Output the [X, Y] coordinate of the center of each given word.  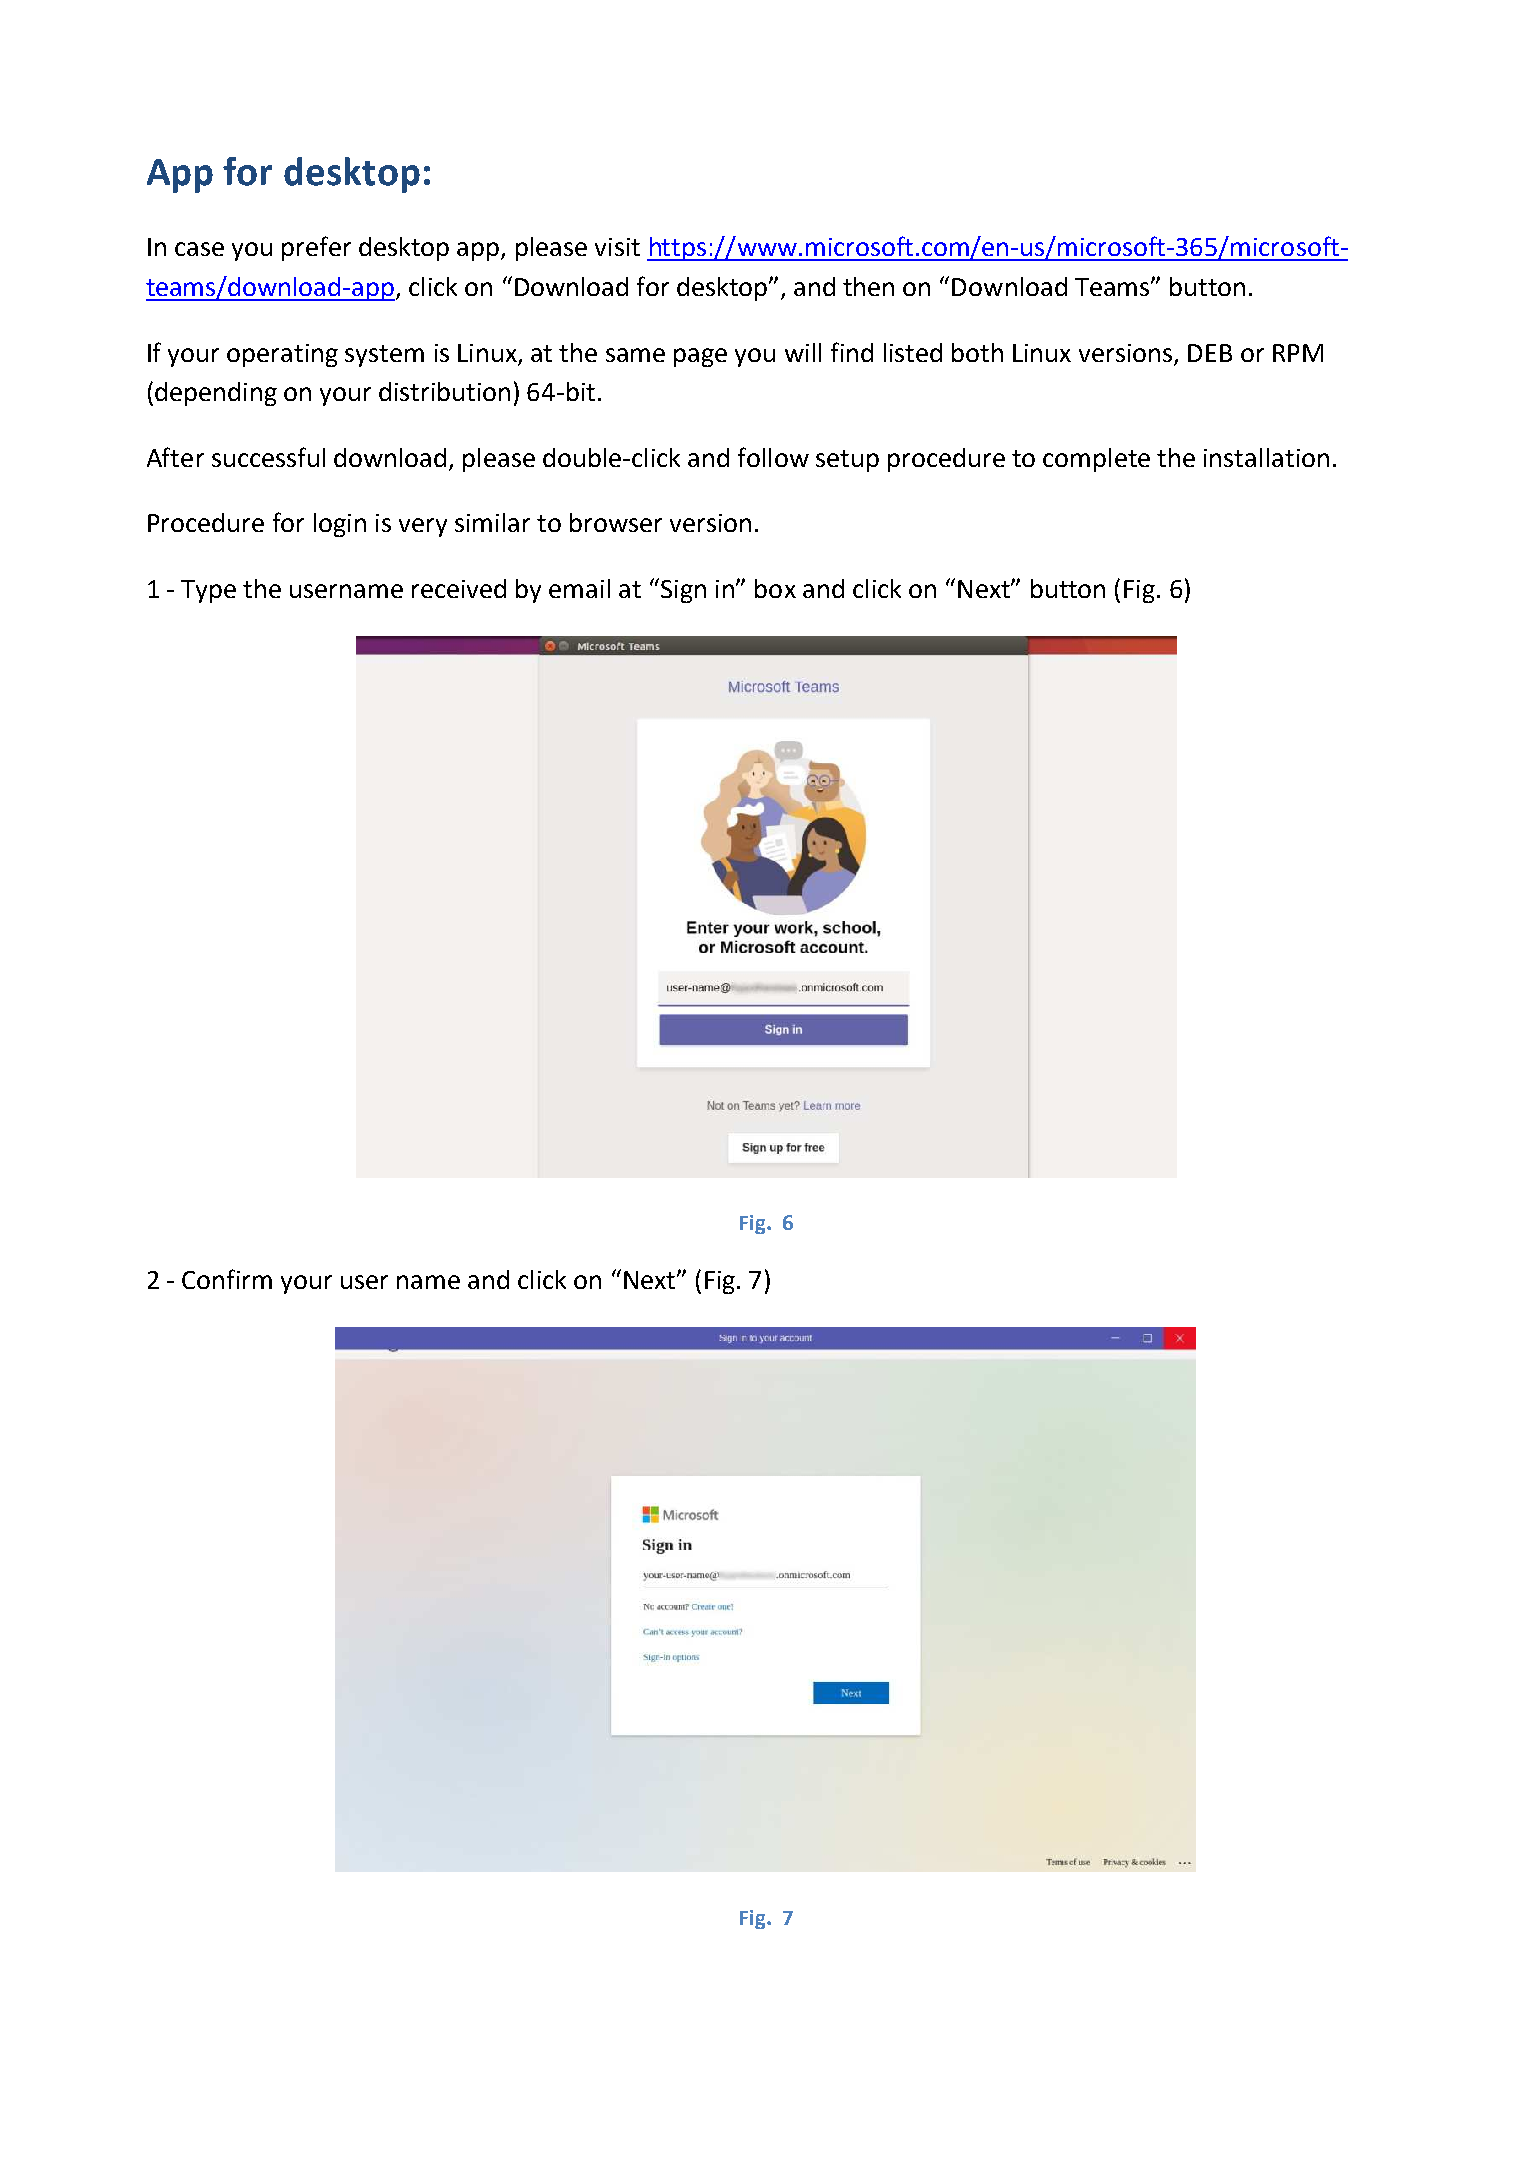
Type [208, 591]
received [459, 588]
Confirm [227, 1279]
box [775, 588]
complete [1096, 460]
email [579, 588]
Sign [683, 591]
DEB [1210, 353]
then [868, 286]
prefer [316, 248]
